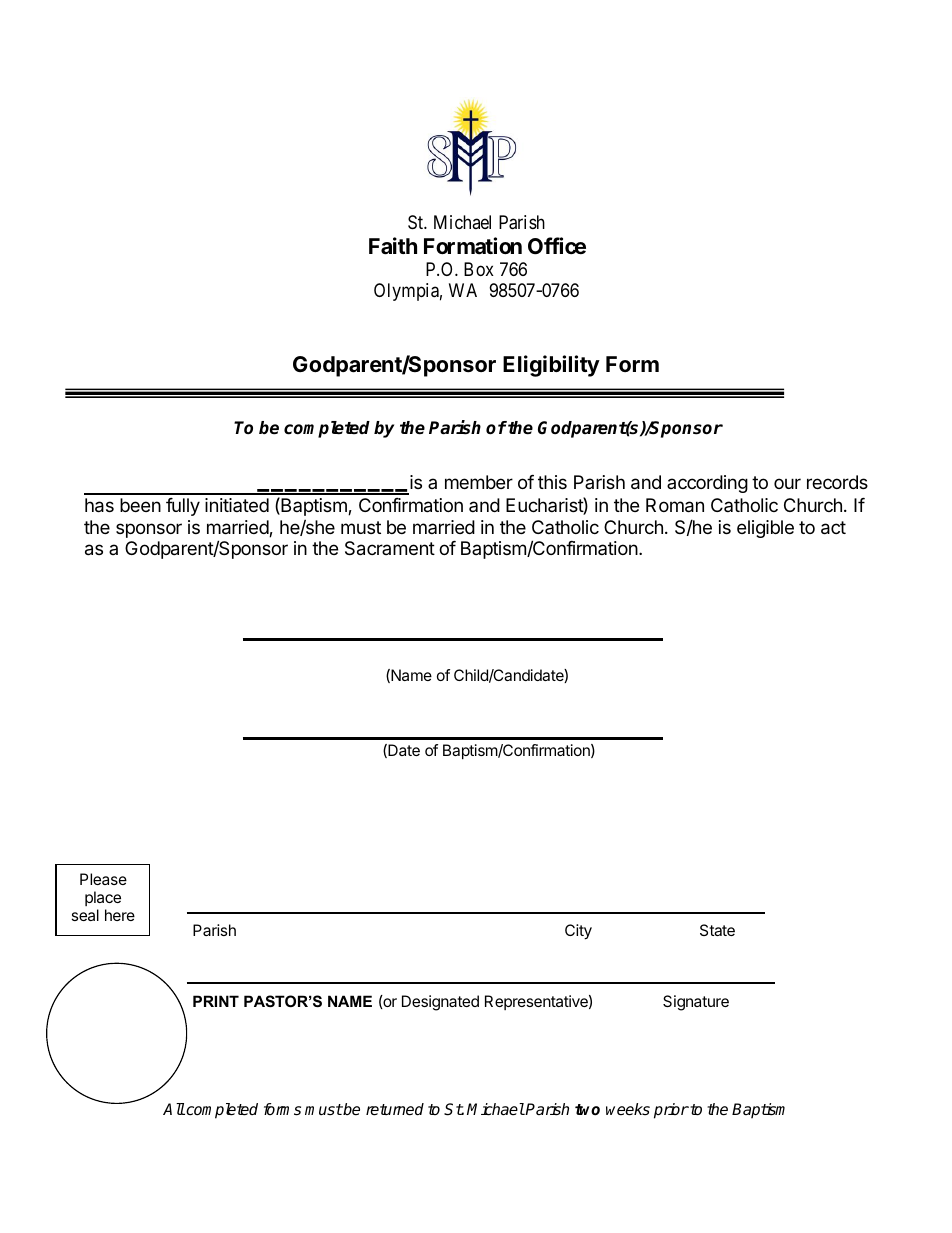 The width and height of the screenshot is (952, 1233). I want to click on fully, so click(183, 507).
